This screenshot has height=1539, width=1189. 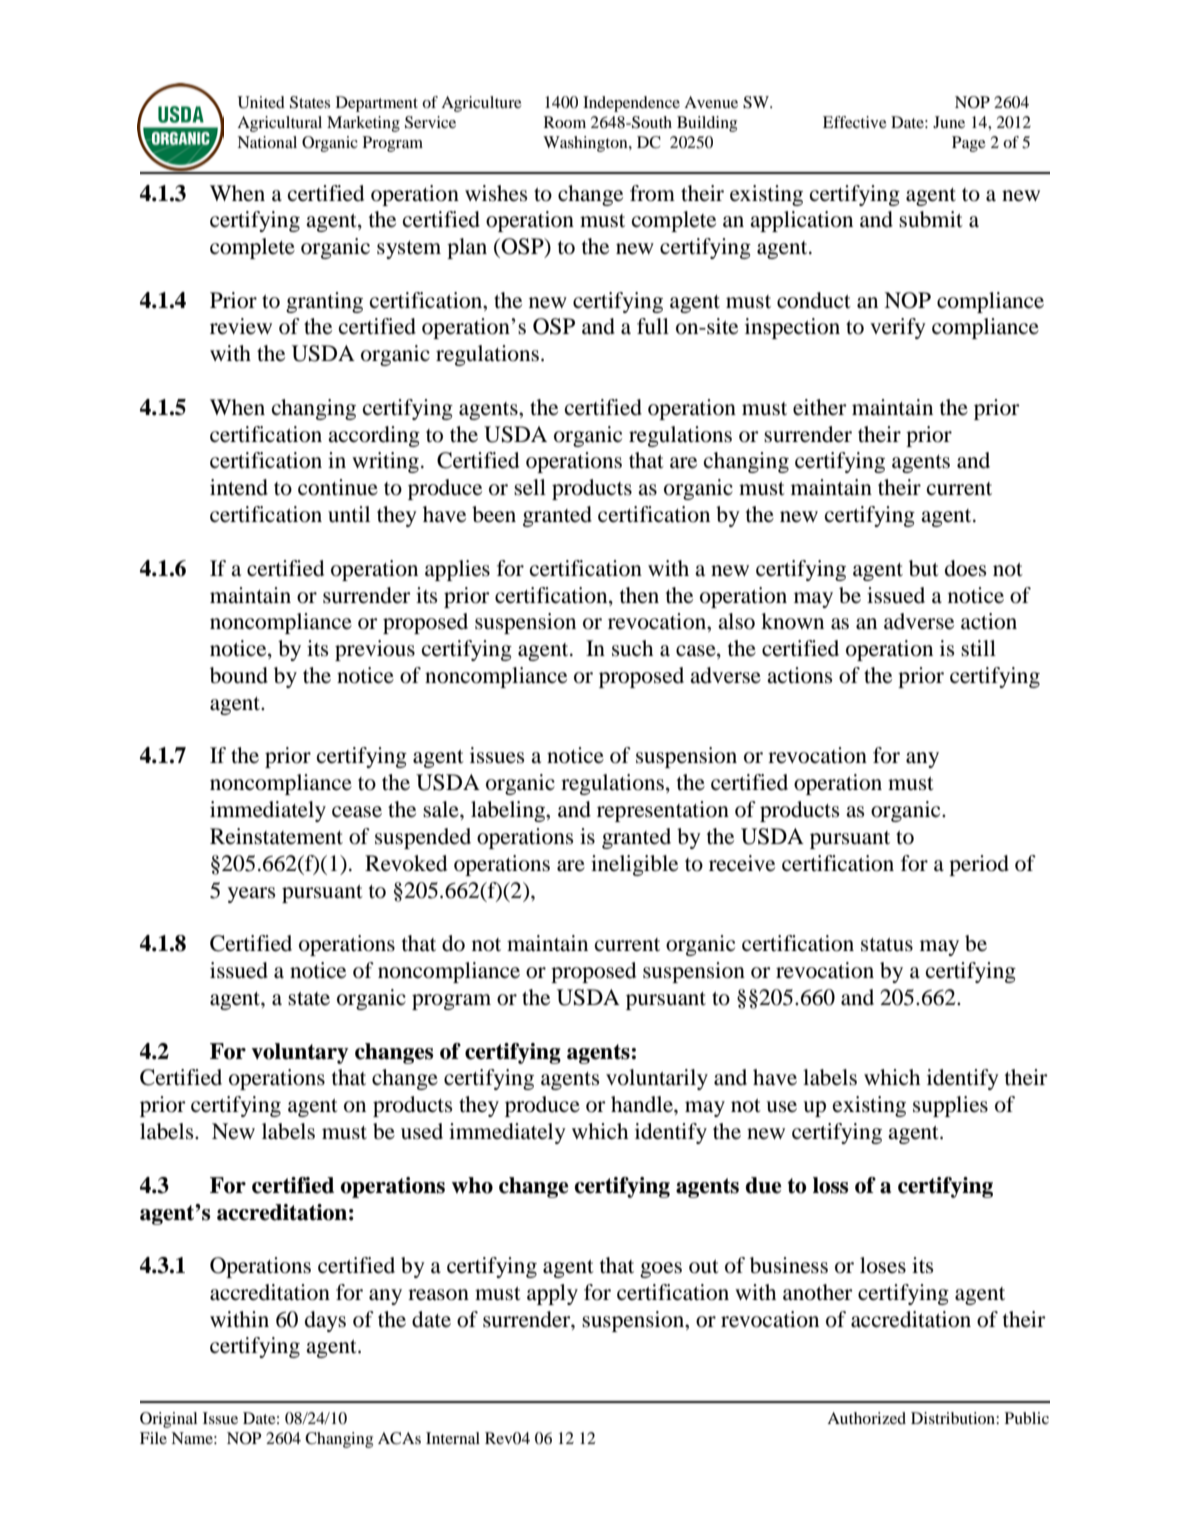 What do you see at coordinates (643, 1104) in the screenshot?
I see `handle` at bounding box center [643, 1104].
